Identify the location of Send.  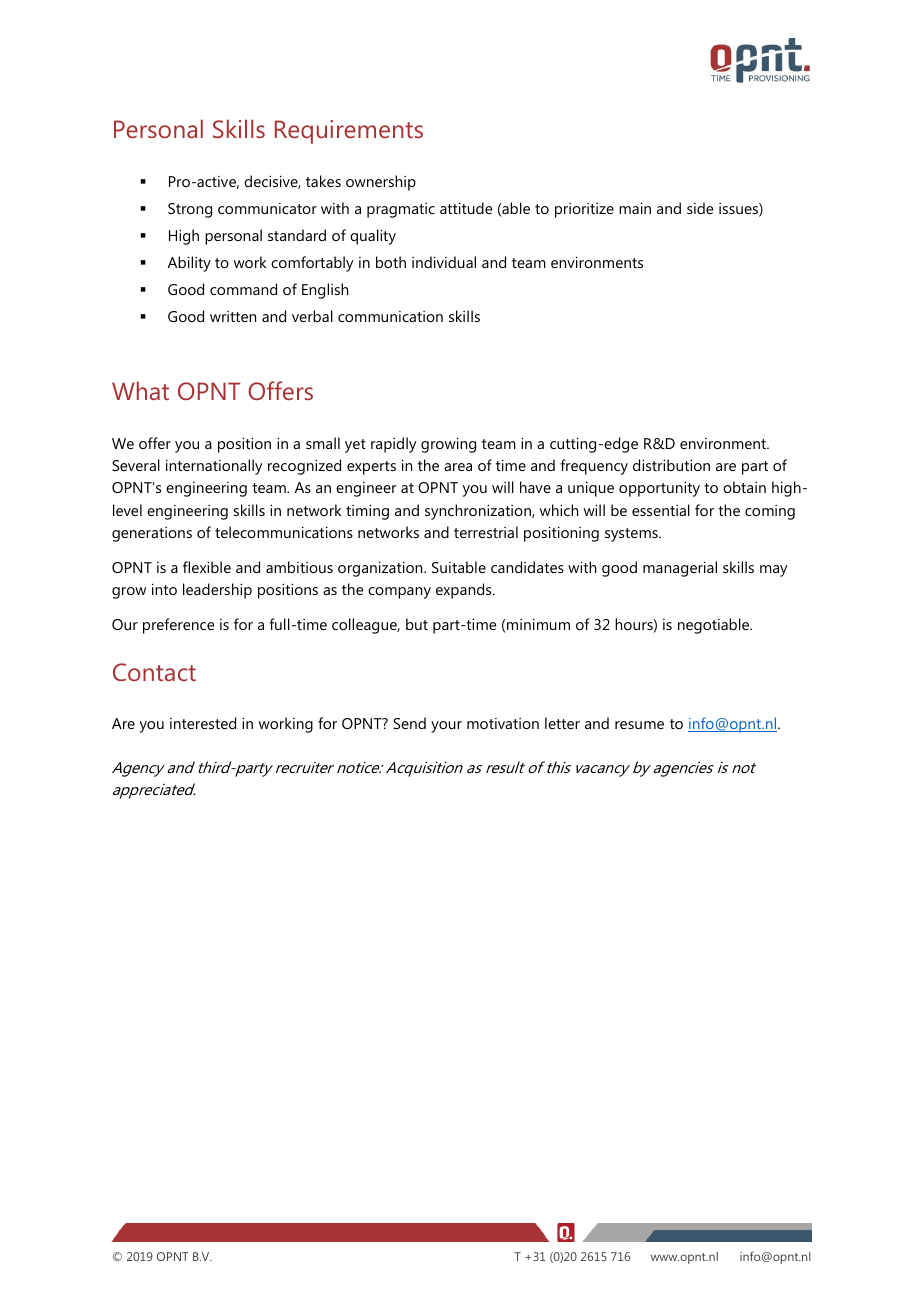
(409, 723).
